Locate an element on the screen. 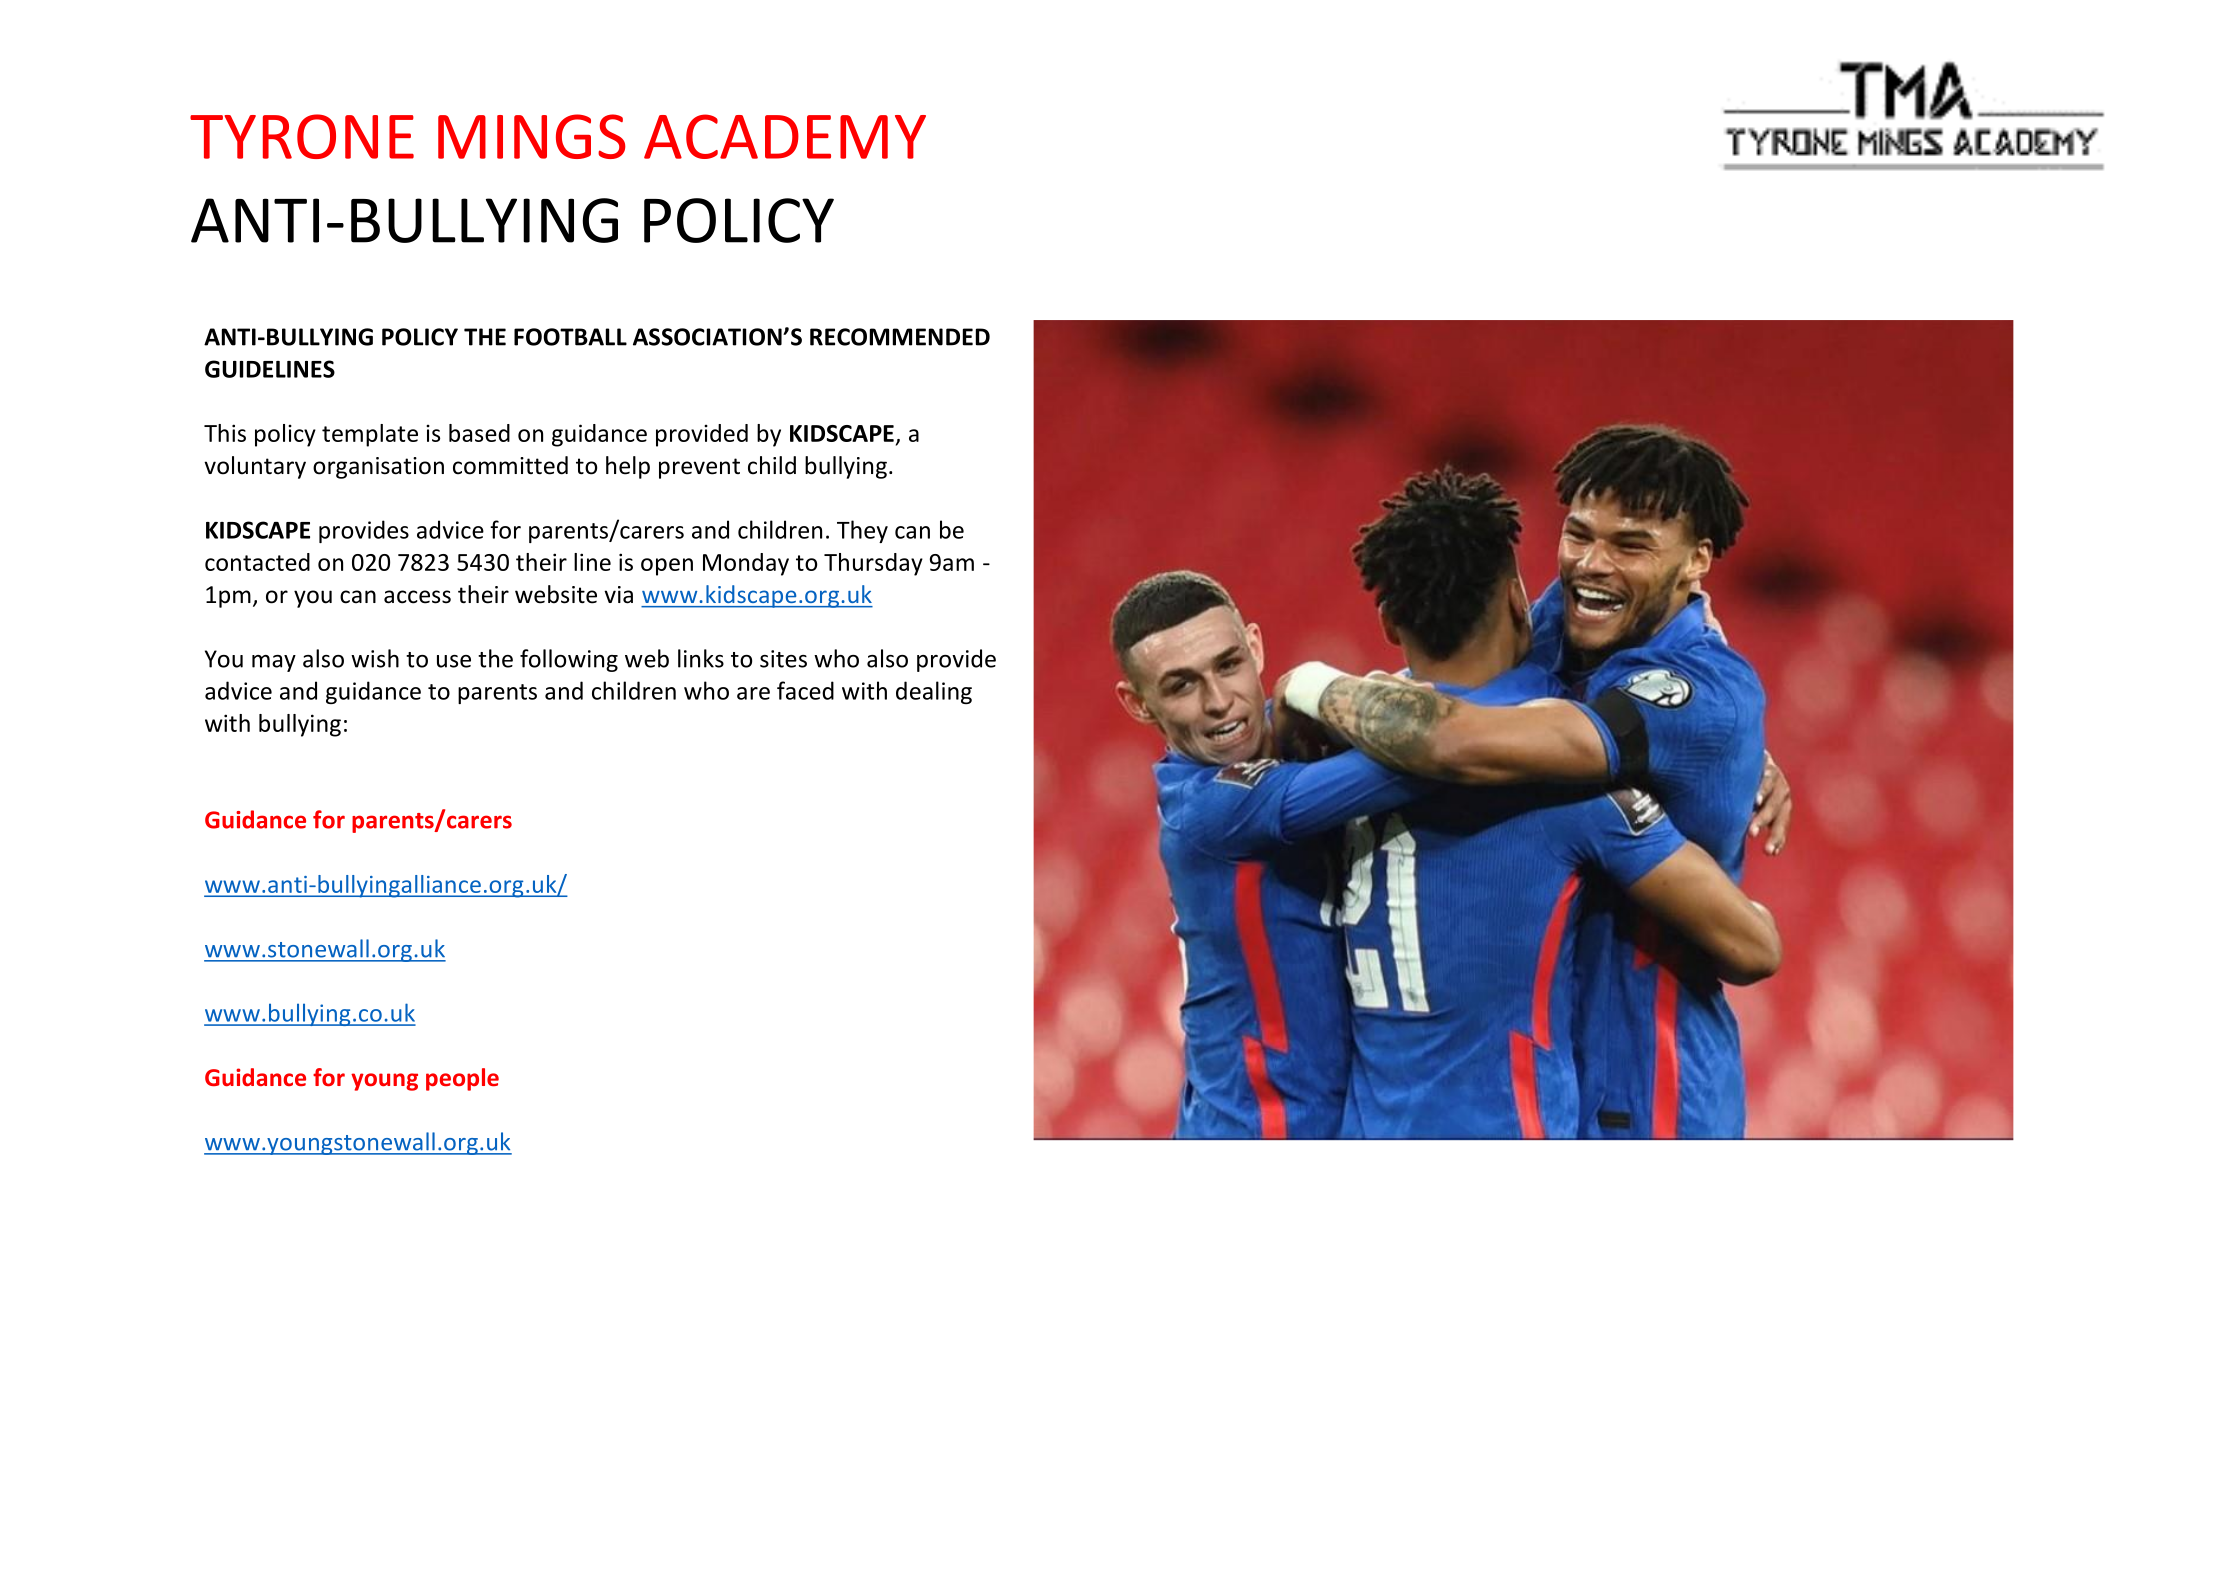 This screenshot has width=2220, height=1570. ACADEMY is located at coordinates (785, 136).
